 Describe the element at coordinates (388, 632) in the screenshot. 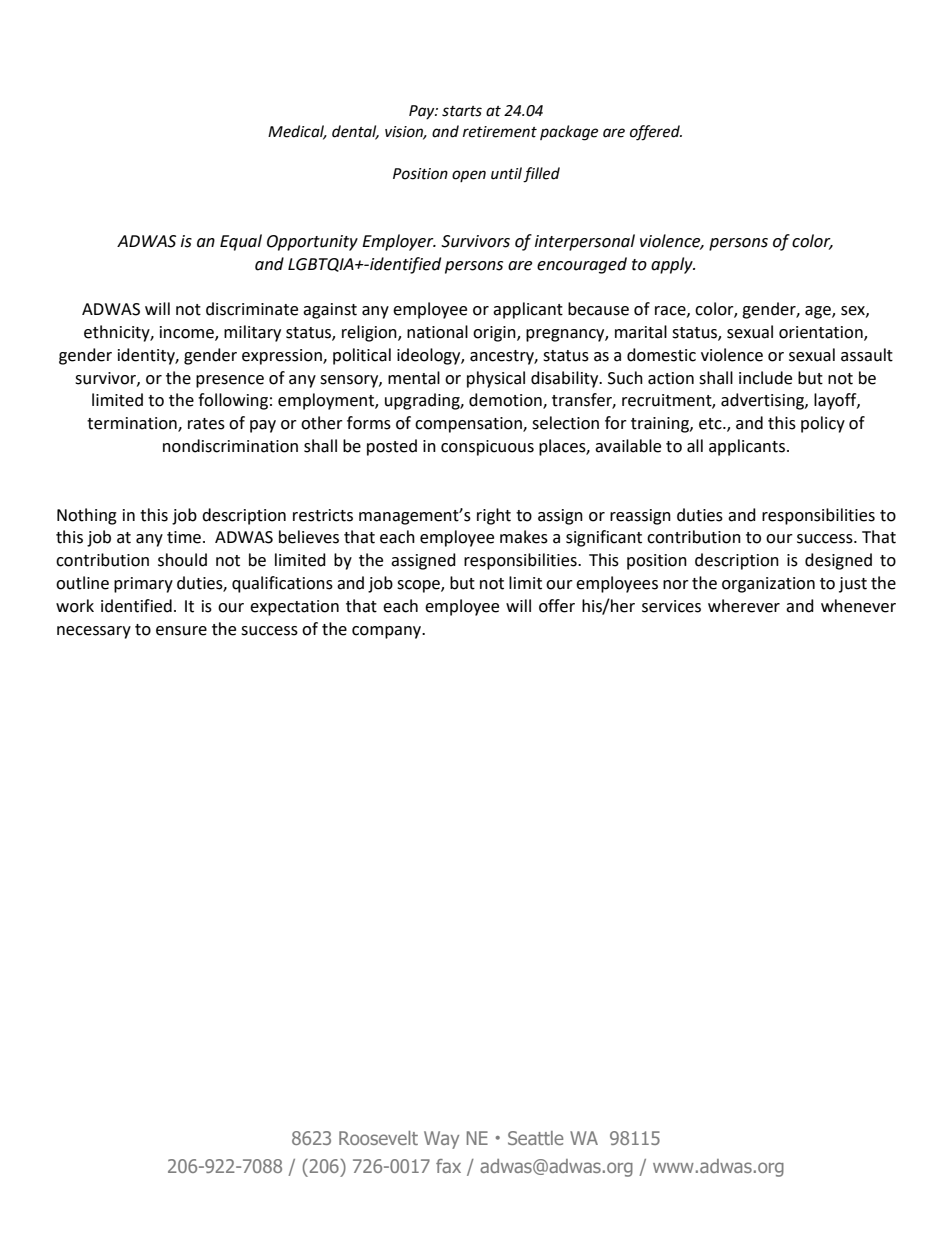

I see `company` at that location.
